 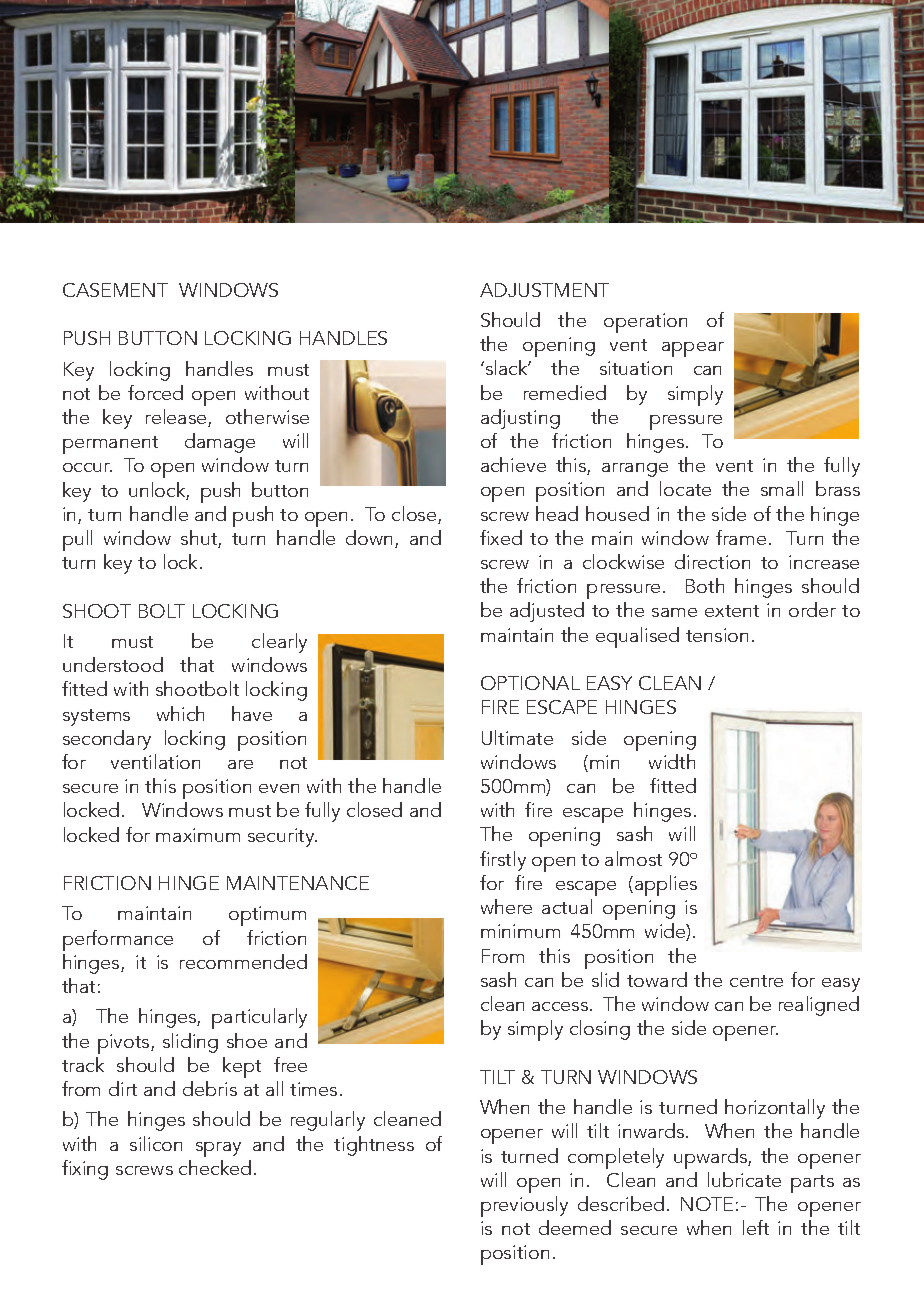 What do you see at coordinates (744, 1179) in the screenshot?
I see `lubricate` at bounding box center [744, 1179].
